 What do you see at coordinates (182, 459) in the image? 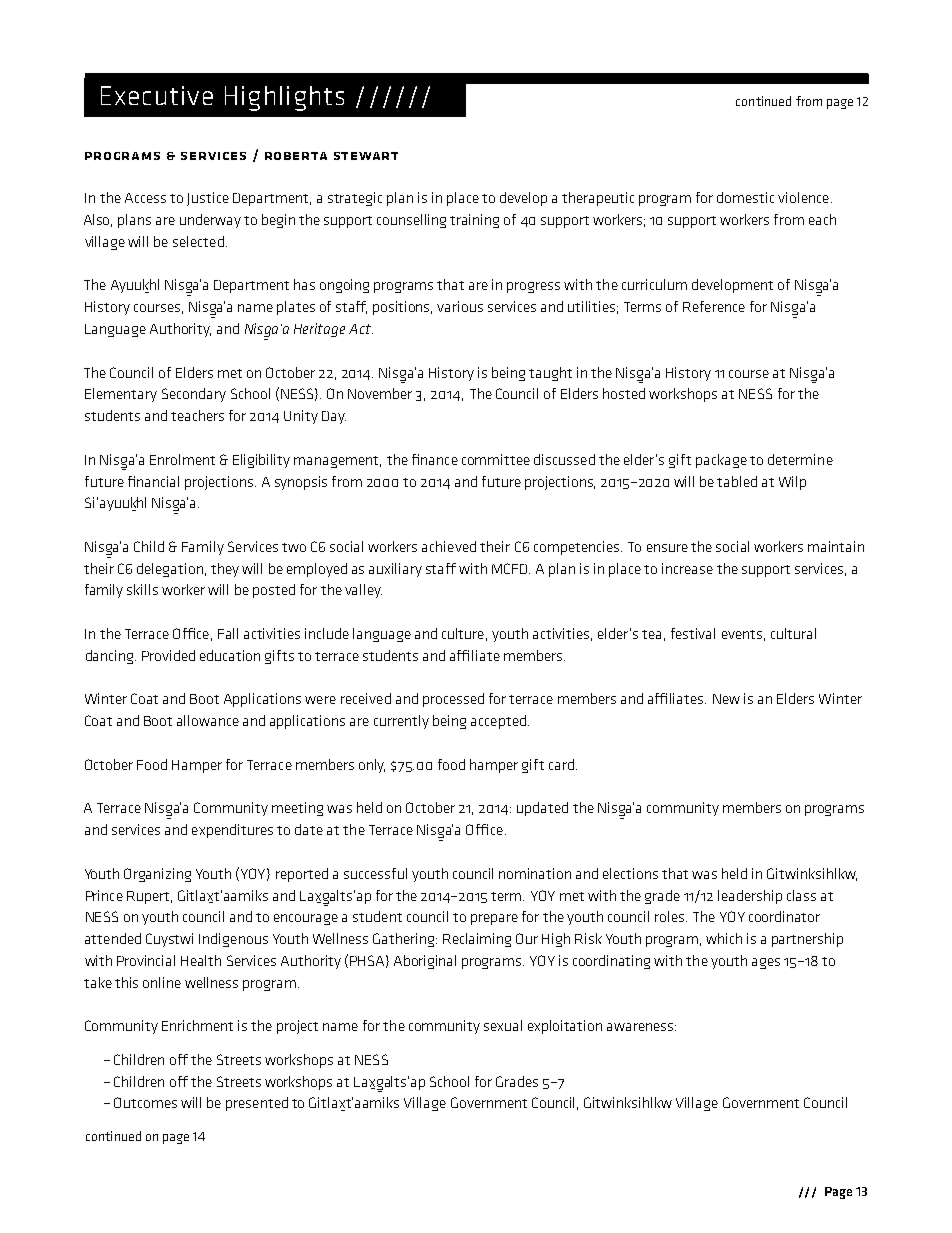
I see `Enrolment` at bounding box center [182, 459].
